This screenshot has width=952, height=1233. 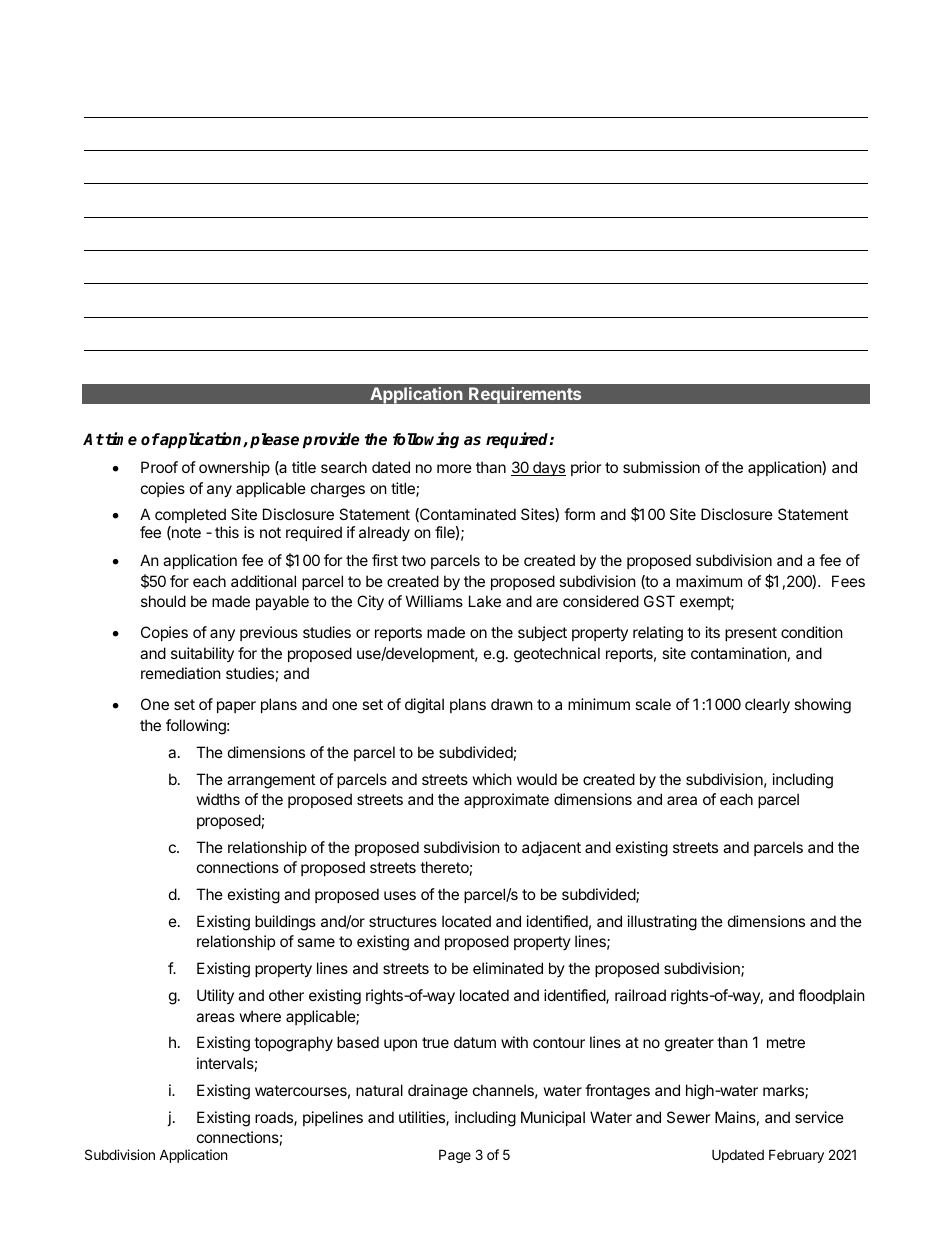 I want to click on ownership, so click(x=234, y=468).
